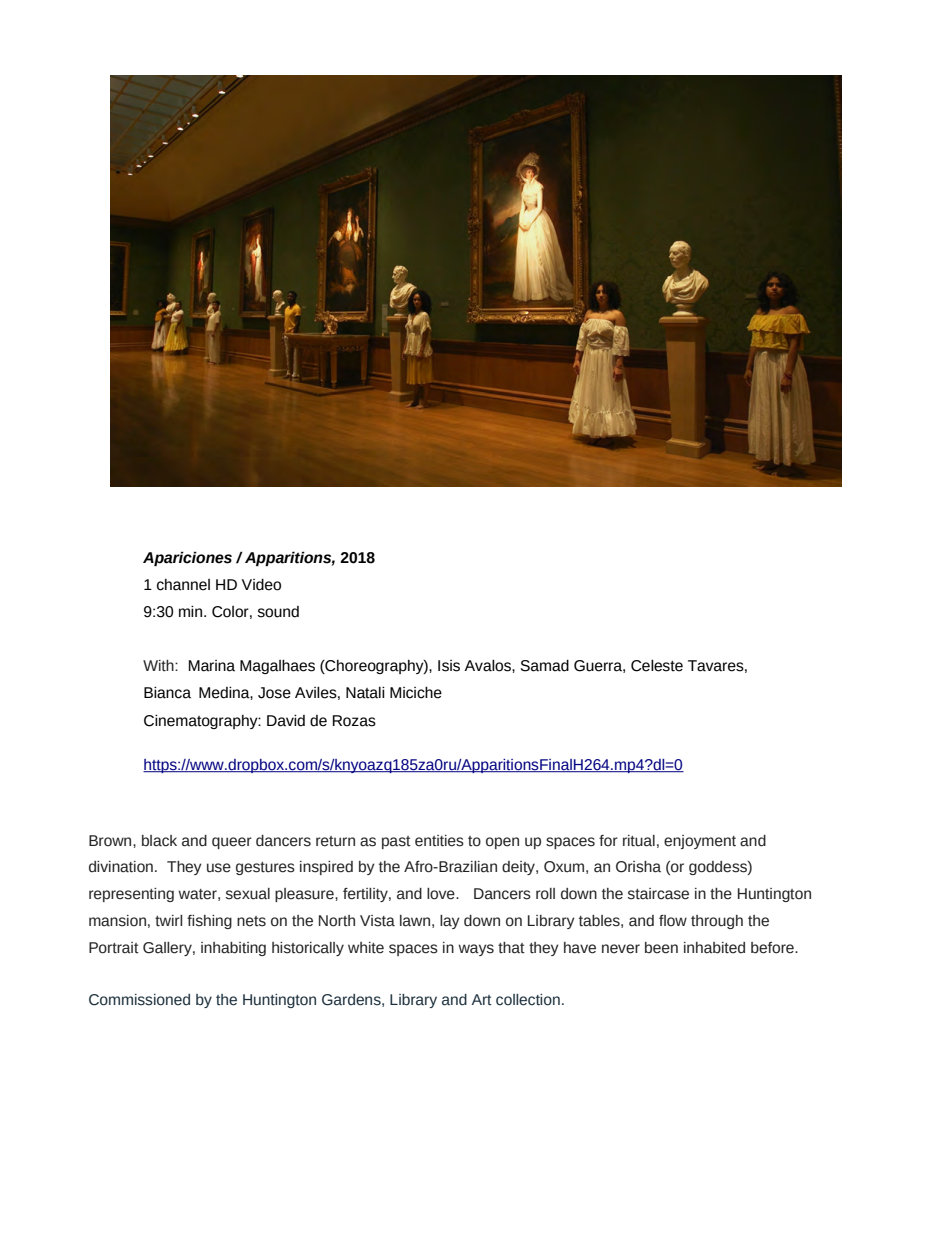 The height and width of the page is (1233, 952). What do you see at coordinates (219, 868) in the page?
I see `use` at bounding box center [219, 868].
